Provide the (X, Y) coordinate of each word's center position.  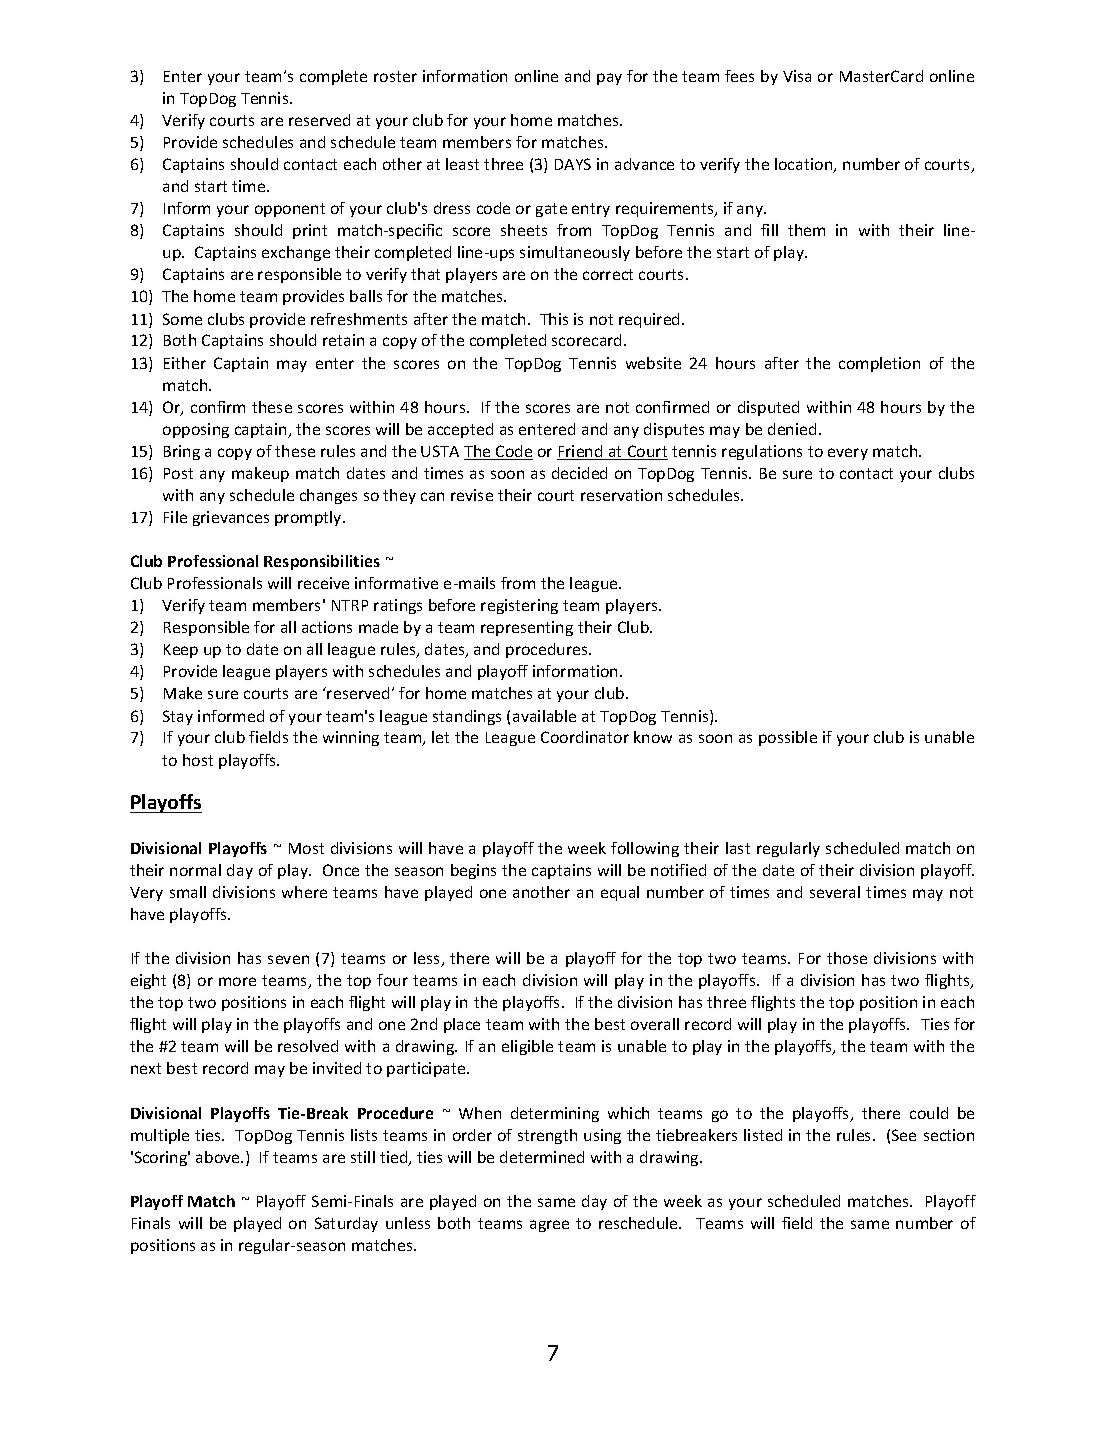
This (554, 319)
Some (182, 319)
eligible (527, 1047)
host (198, 760)
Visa (797, 76)
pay (609, 79)
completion (879, 364)
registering (519, 606)
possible (788, 738)
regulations (762, 452)
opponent (290, 210)
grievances (231, 518)
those (847, 958)
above (219, 1157)
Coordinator (585, 737)
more (237, 981)
